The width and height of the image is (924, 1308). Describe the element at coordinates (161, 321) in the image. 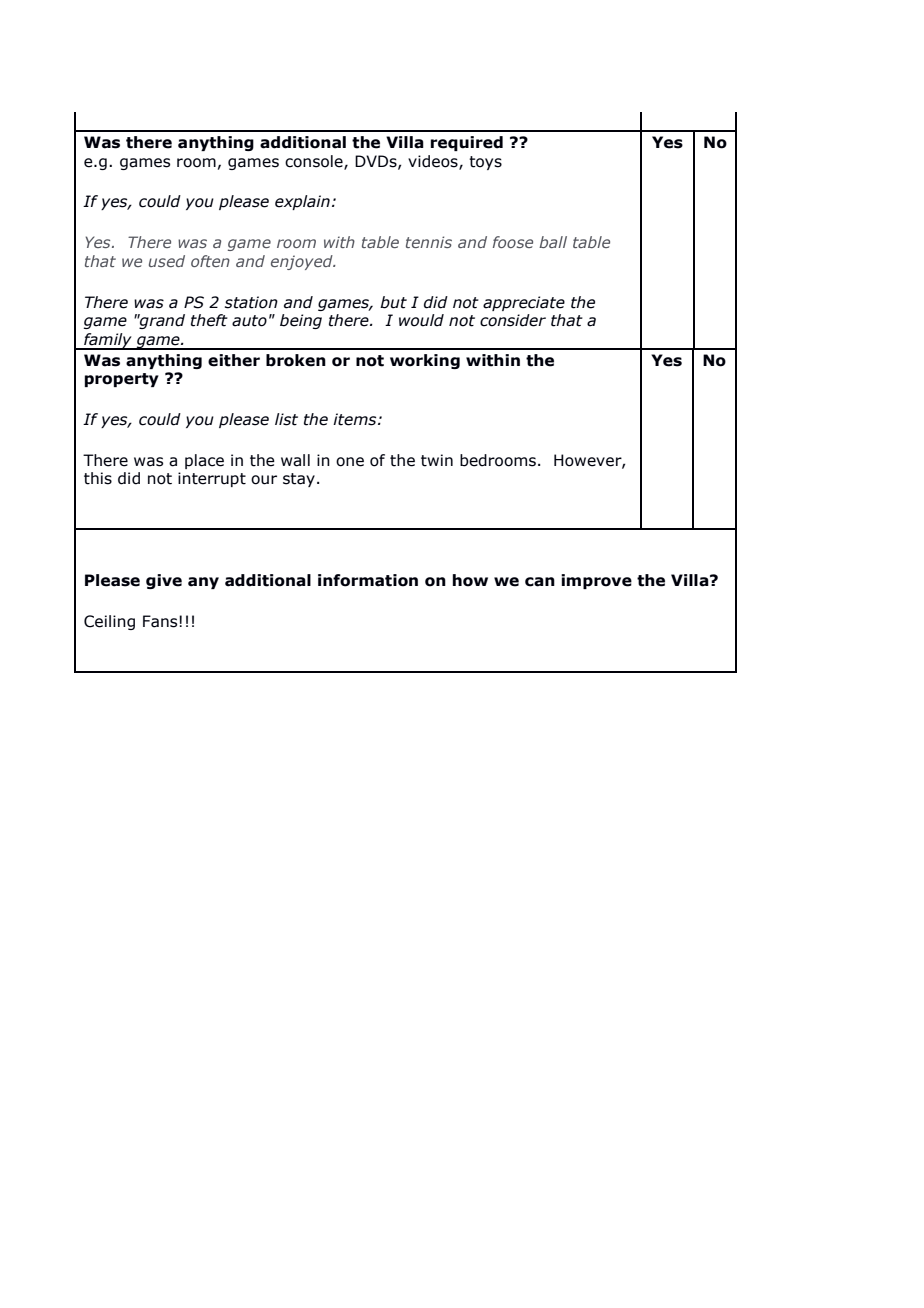

I see `grand` at that location.
